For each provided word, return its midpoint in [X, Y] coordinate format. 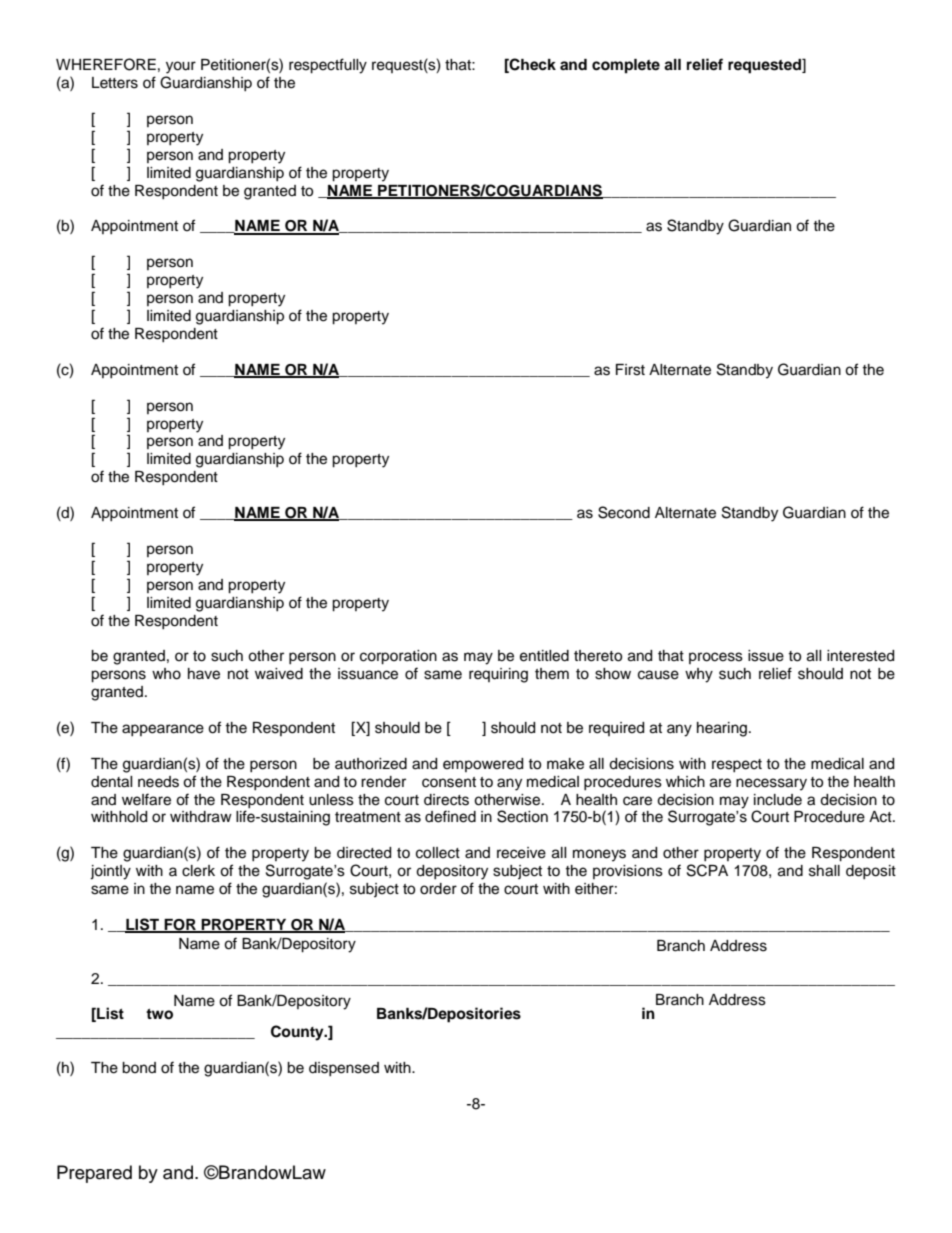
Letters [115, 83]
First [630, 370]
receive [521, 853]
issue [766, 656]
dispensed [344, 1069]
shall [824, 871]
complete [626, 66]
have [204, 674]
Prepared [94, 1174]
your [181, 67]
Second [624, 512]
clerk [198, 871]
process [716, 658]
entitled [544, 656]
